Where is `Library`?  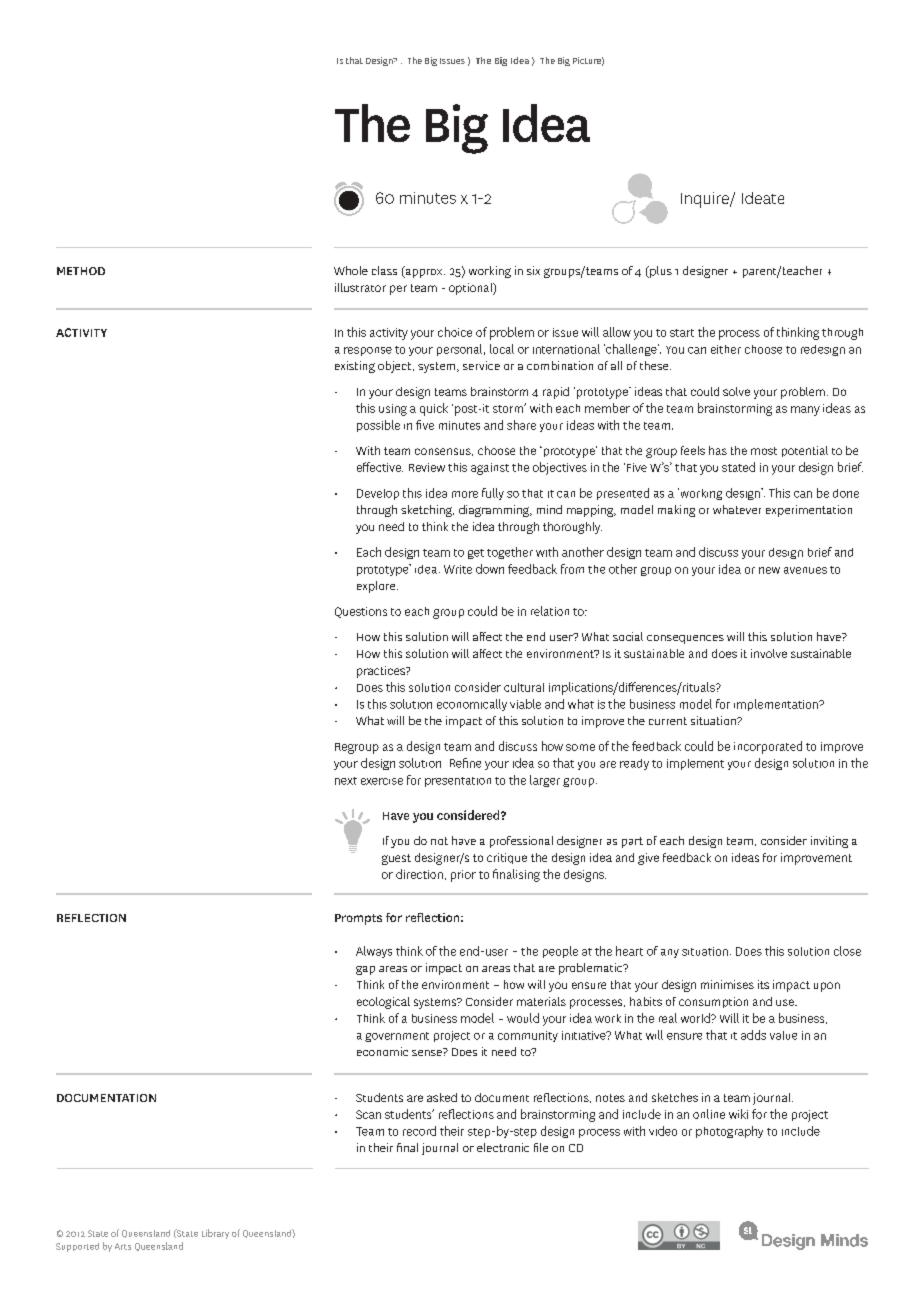
Library is located at coordinates (215, 1234).
